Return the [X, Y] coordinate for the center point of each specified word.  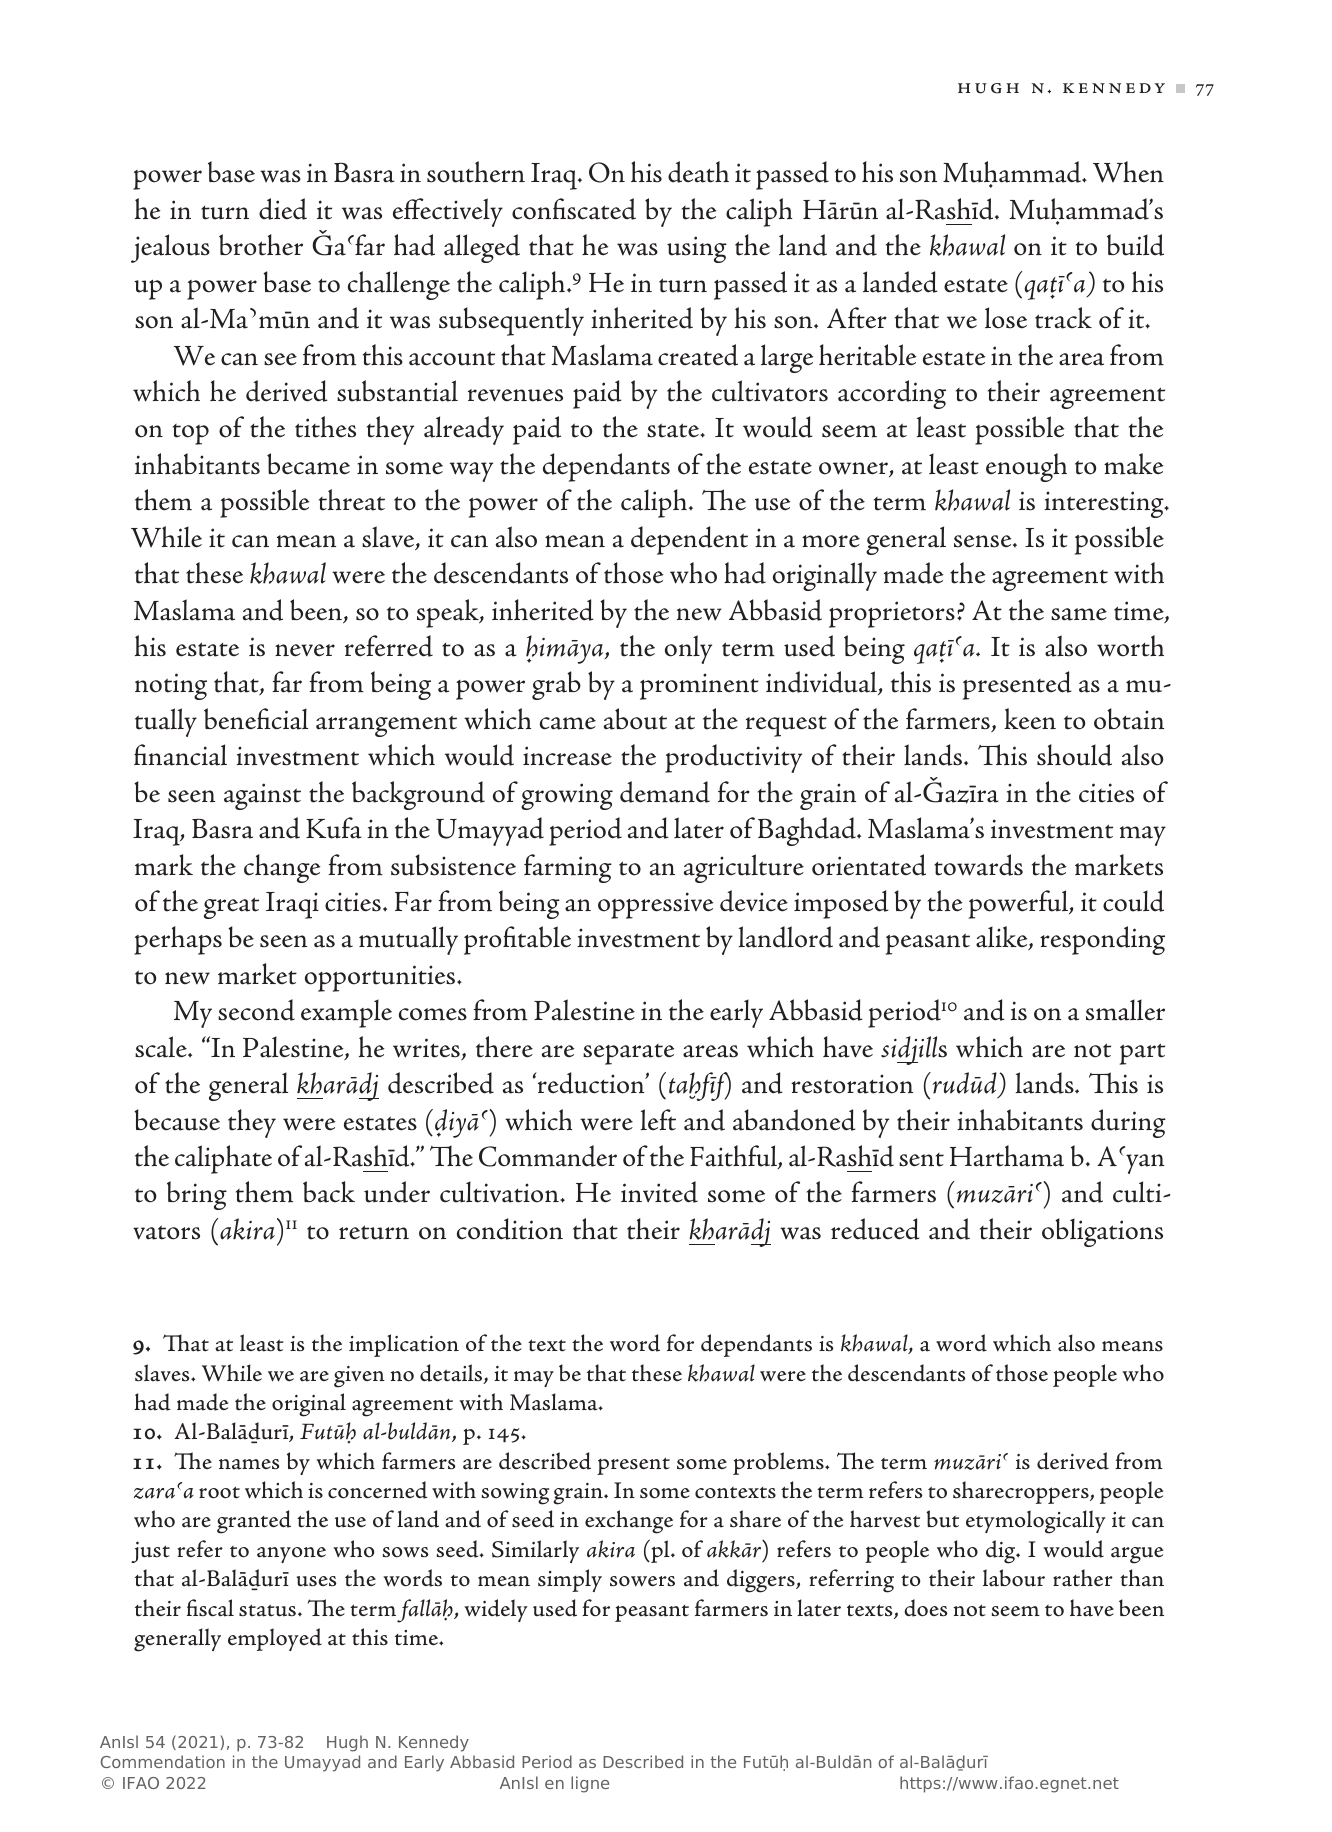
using [697, 249]
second [256, 1010]
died [283, 209]
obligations [1102, 1232]
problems [779, 1463]
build [1135, 245]
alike [1003, 938]
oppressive [656, 905]
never [305, 650]
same [1079, 614]
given [359, 1377]
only [688, 649]
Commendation [163, 1761]
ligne [590, 1784]
